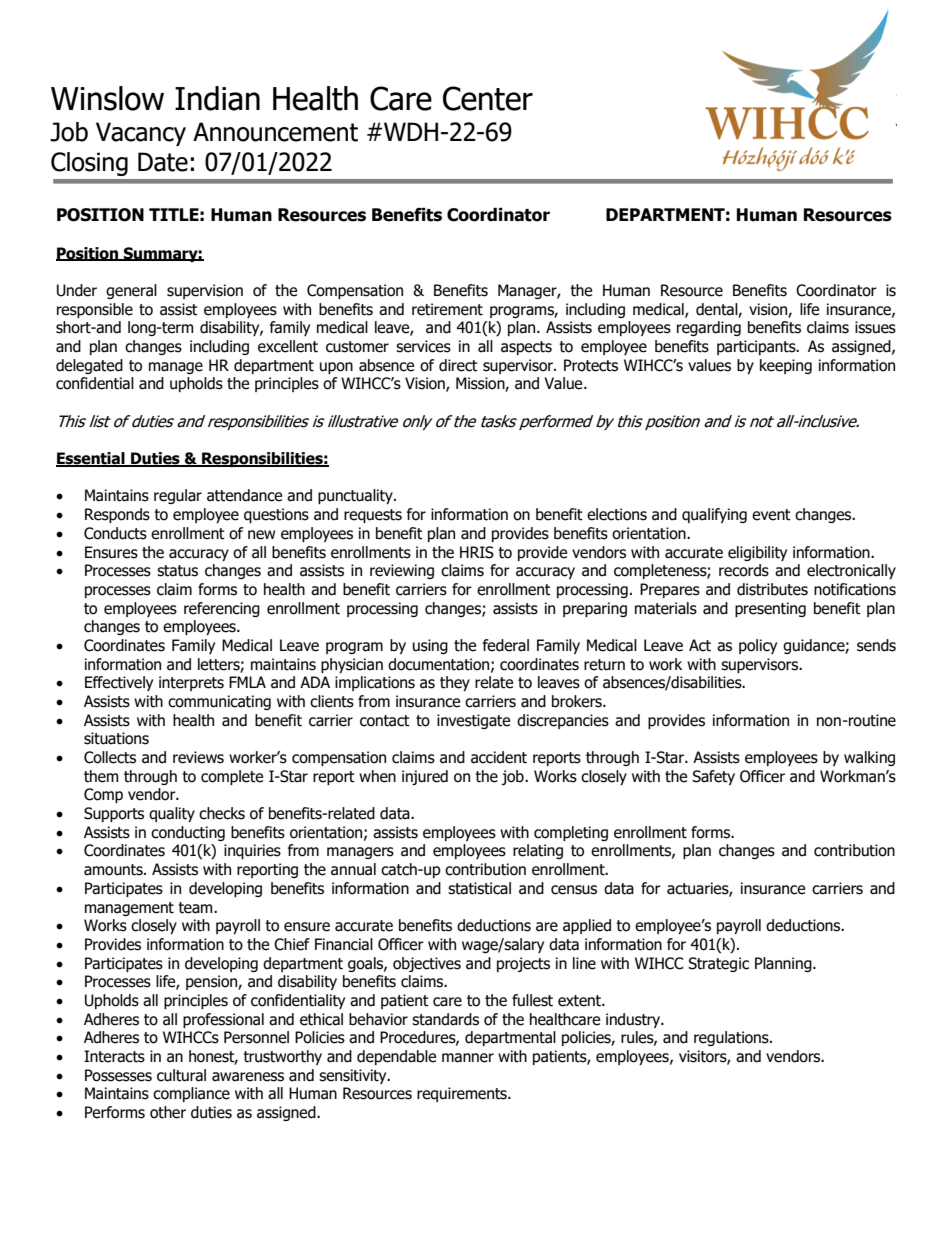 This screenshot has width=952, height=1233. What do you see at coordinates (499, 757) in the screenshot?
I see `accident` at bounding box center [499, 757].
